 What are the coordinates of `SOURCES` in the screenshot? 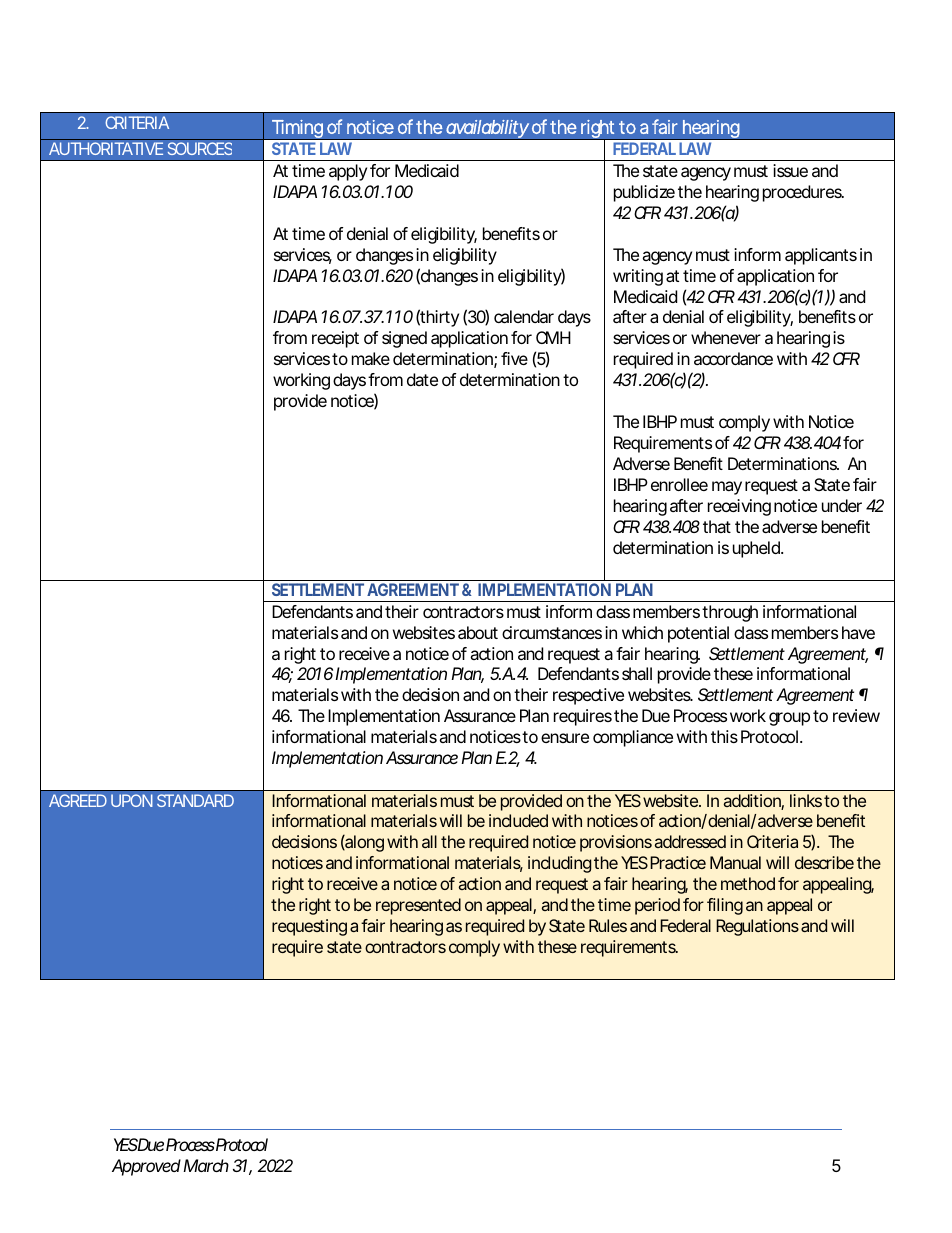 It's located at (200, 148).
